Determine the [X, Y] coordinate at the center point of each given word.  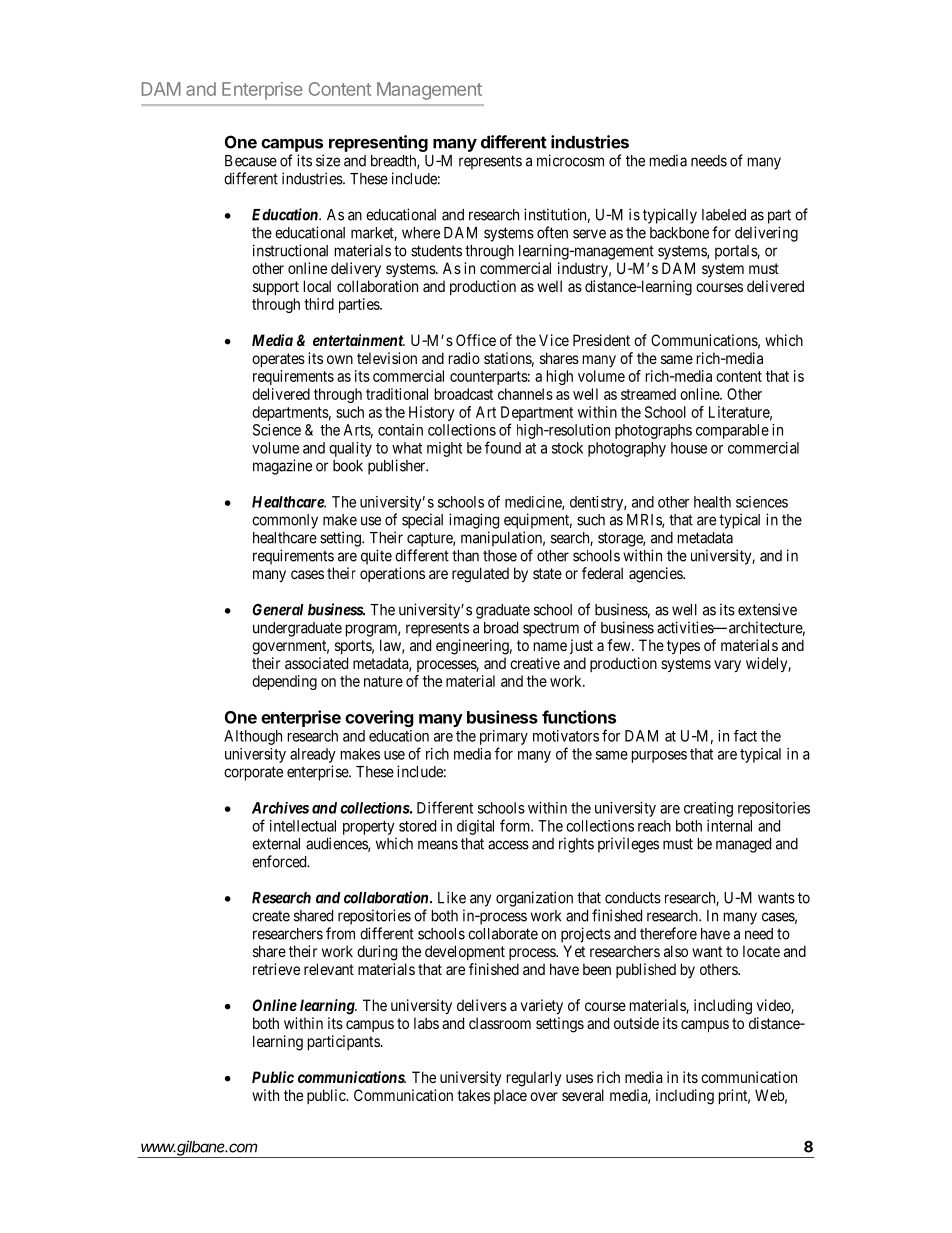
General [278, 610]
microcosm [570, 160]
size [328, 160]
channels [525, 394]
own [340, 359]
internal [729, 826]
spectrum [551, 629]
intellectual [303, 826]
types [683, 647]
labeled [724, 215]
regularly [534, 1079]
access [508, 845]
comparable [732, 431]
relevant [329, 969]
